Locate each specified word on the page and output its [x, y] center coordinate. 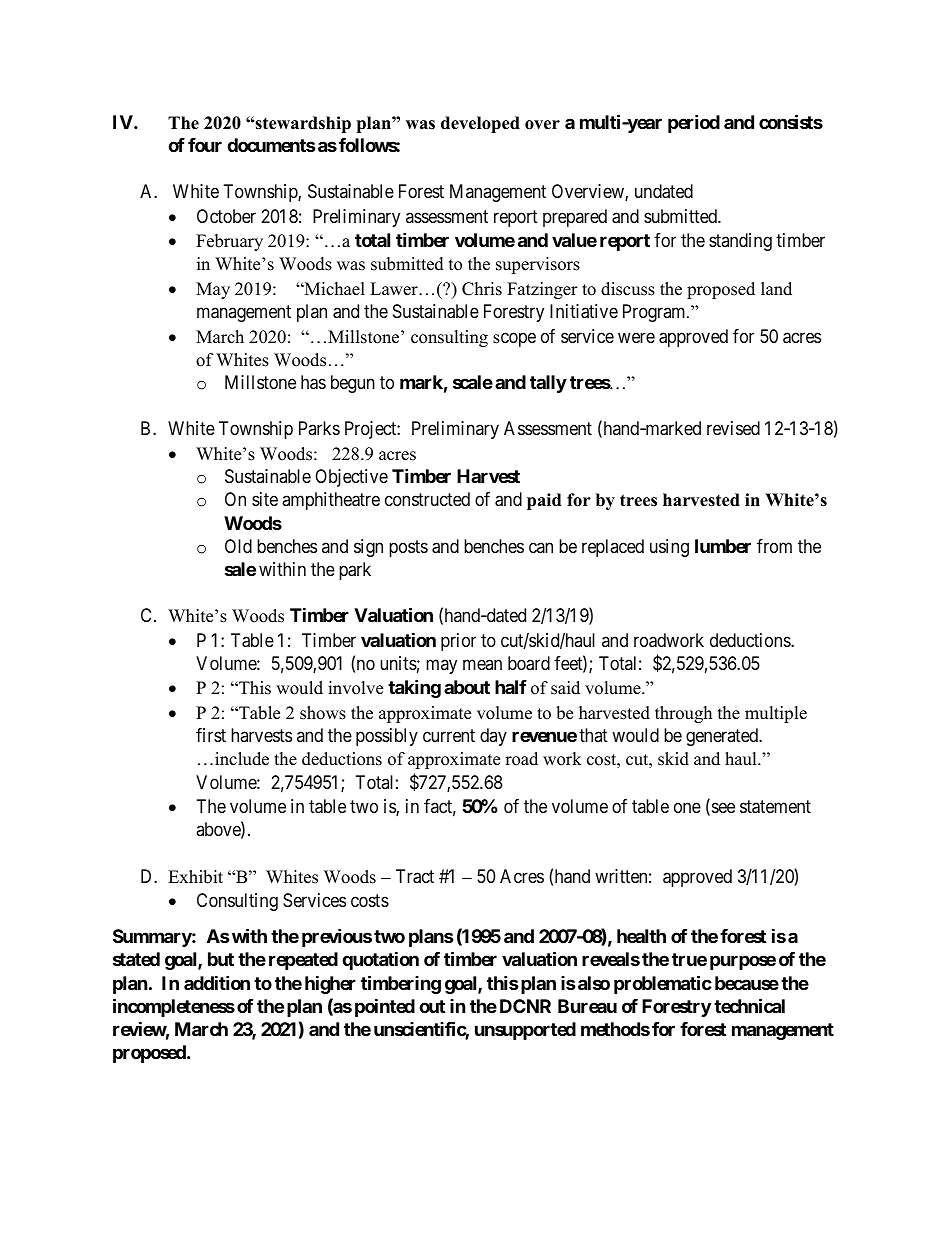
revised [733, 428]
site [265, 499]
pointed [385, 1007]
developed [480, 124]
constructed [427, 499]
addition [217, 982]
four [205, 145]
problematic [663, 984]
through [683, 714]
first [211, 735]
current [449, 735]
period [694, 123]
